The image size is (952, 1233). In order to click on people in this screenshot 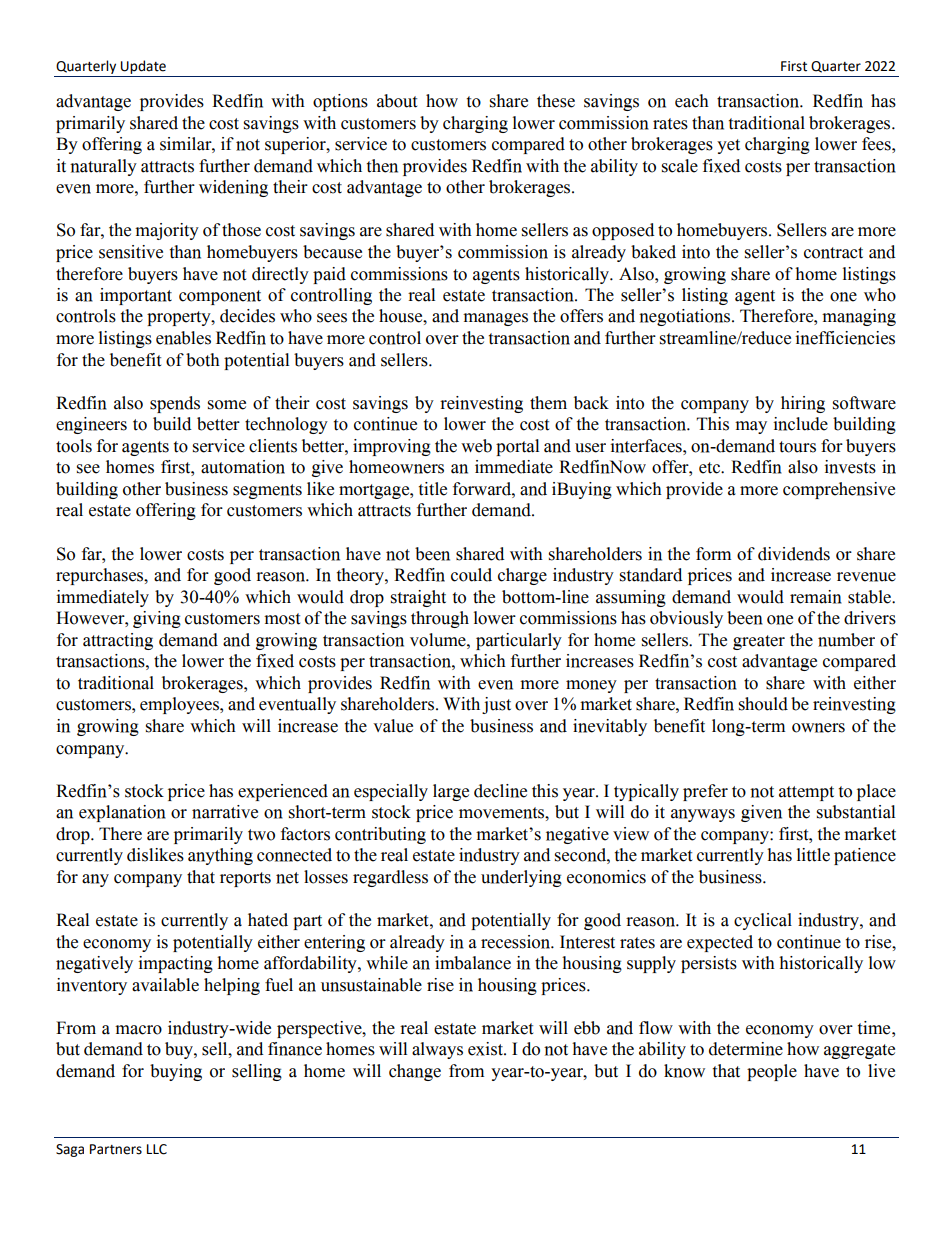, I will do `click(772, 1072)`.
